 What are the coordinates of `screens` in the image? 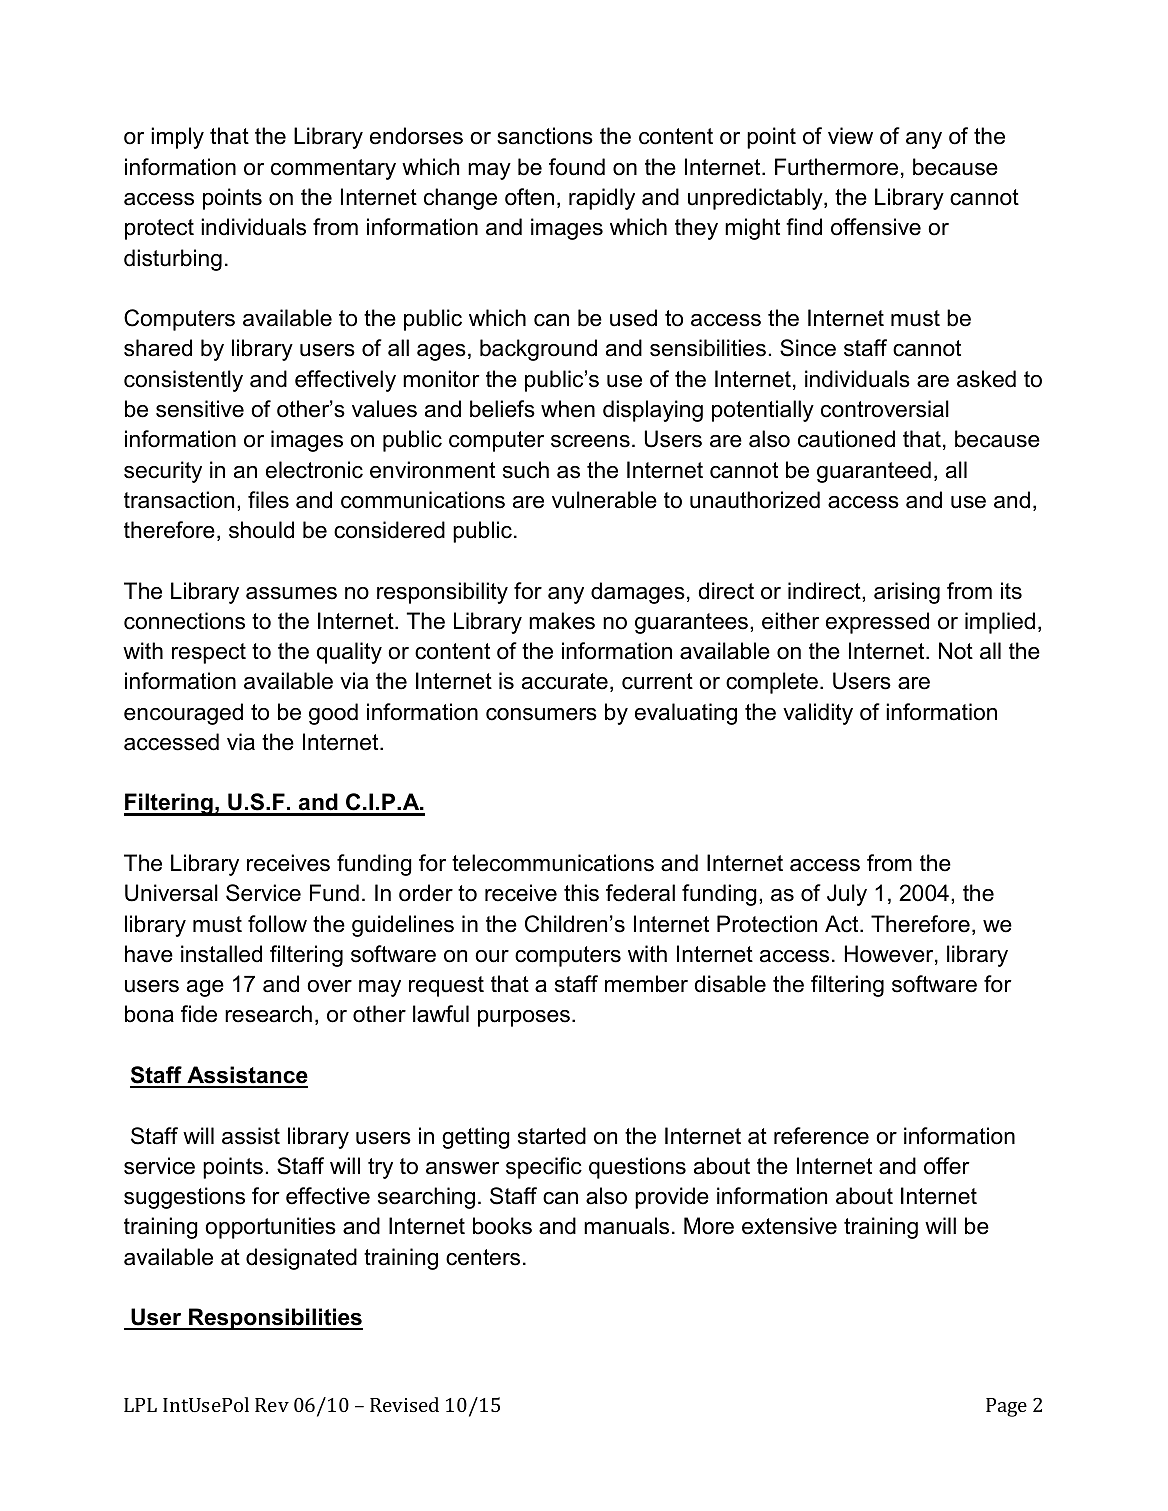 It's located at (590, 441).
